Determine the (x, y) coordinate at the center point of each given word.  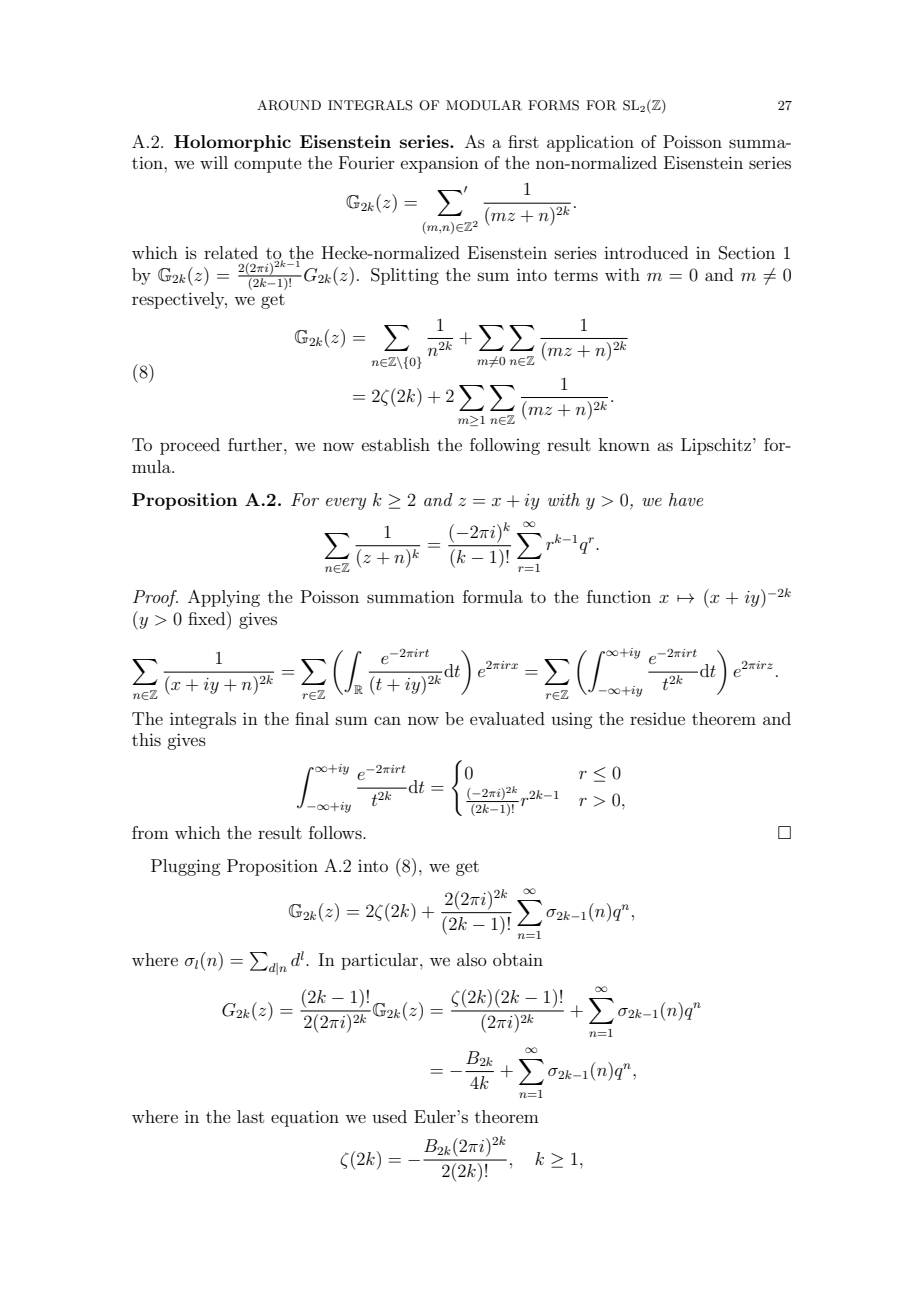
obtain (518, 959)
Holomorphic (232, 143)
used (389, 1116)
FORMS (553, 105)
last (250, 1116)
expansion (440, 165)
